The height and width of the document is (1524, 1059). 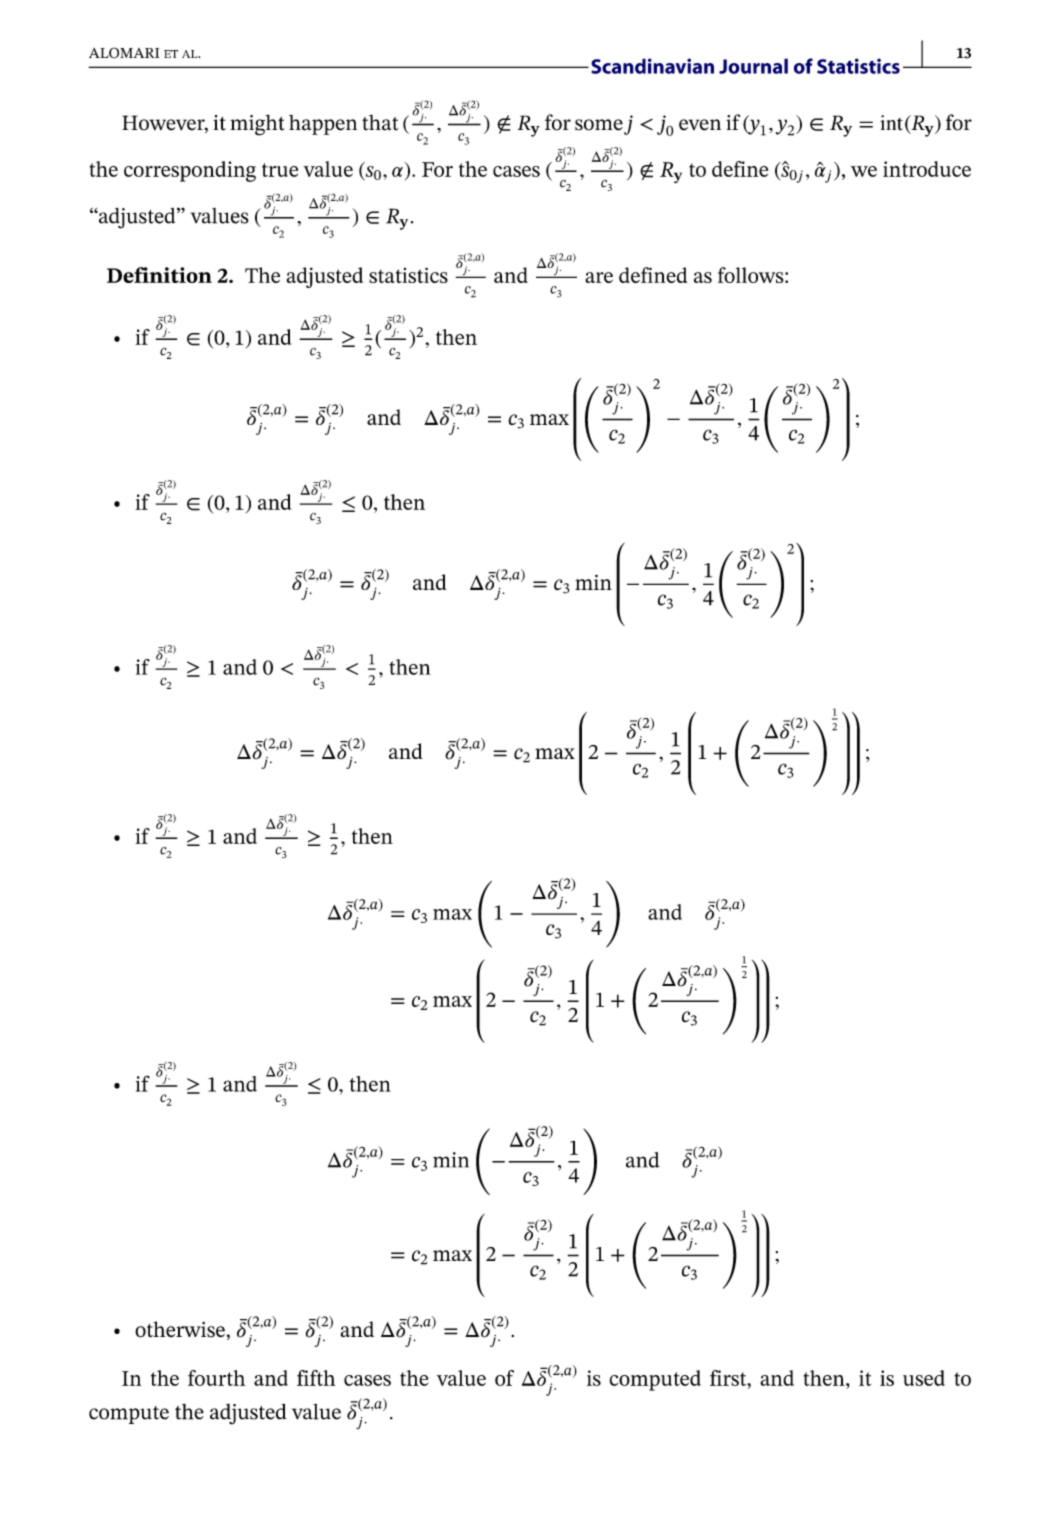 What do you see at coordinates (753, 66) in the document?
I see `Journal` at bounding box center [753, 66].
